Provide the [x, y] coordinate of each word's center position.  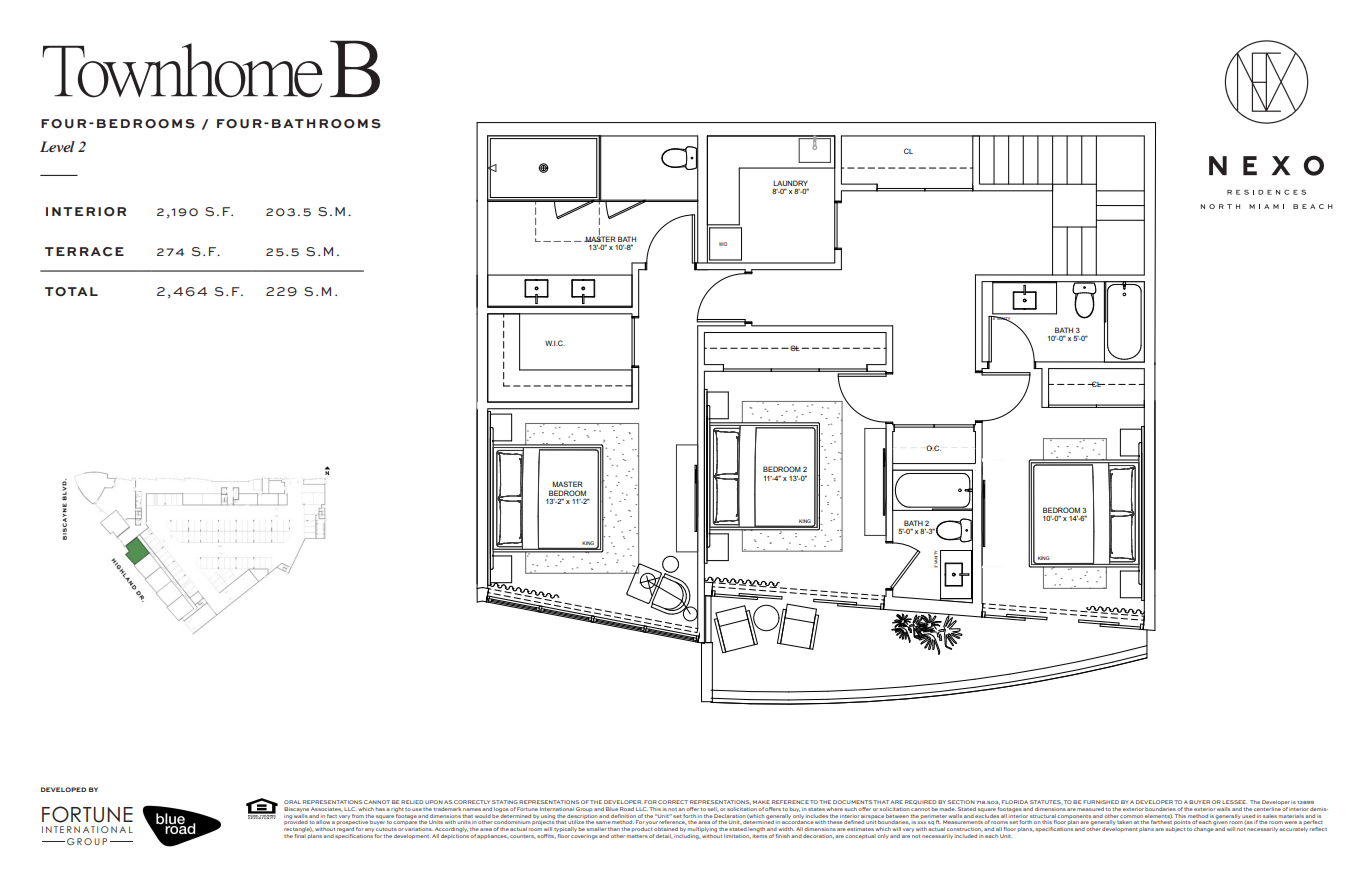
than [614, 829]
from [358, 816]
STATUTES [1046, 802]
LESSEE [1234, 802]
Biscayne [297, 809]
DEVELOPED [63, 789]
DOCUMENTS [853, 802]
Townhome [182, 70]
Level [57, 146]
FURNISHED [1101, 802]
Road [627, 809]
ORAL [292, 802]
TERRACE [84, 252]
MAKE [761, 802]
